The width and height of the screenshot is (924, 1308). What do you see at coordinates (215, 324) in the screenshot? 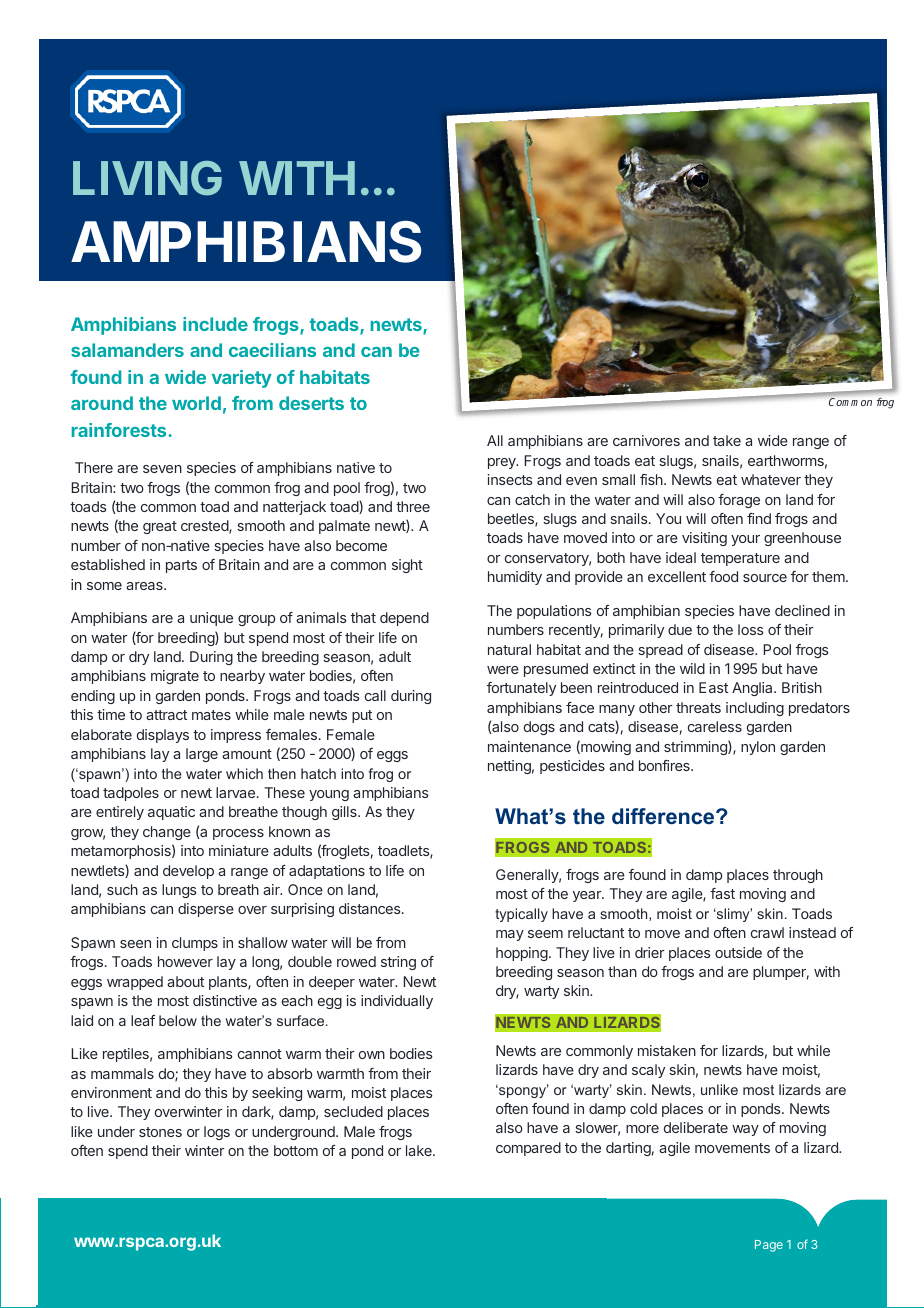
I see `include` at bounding box center [215, 324].
